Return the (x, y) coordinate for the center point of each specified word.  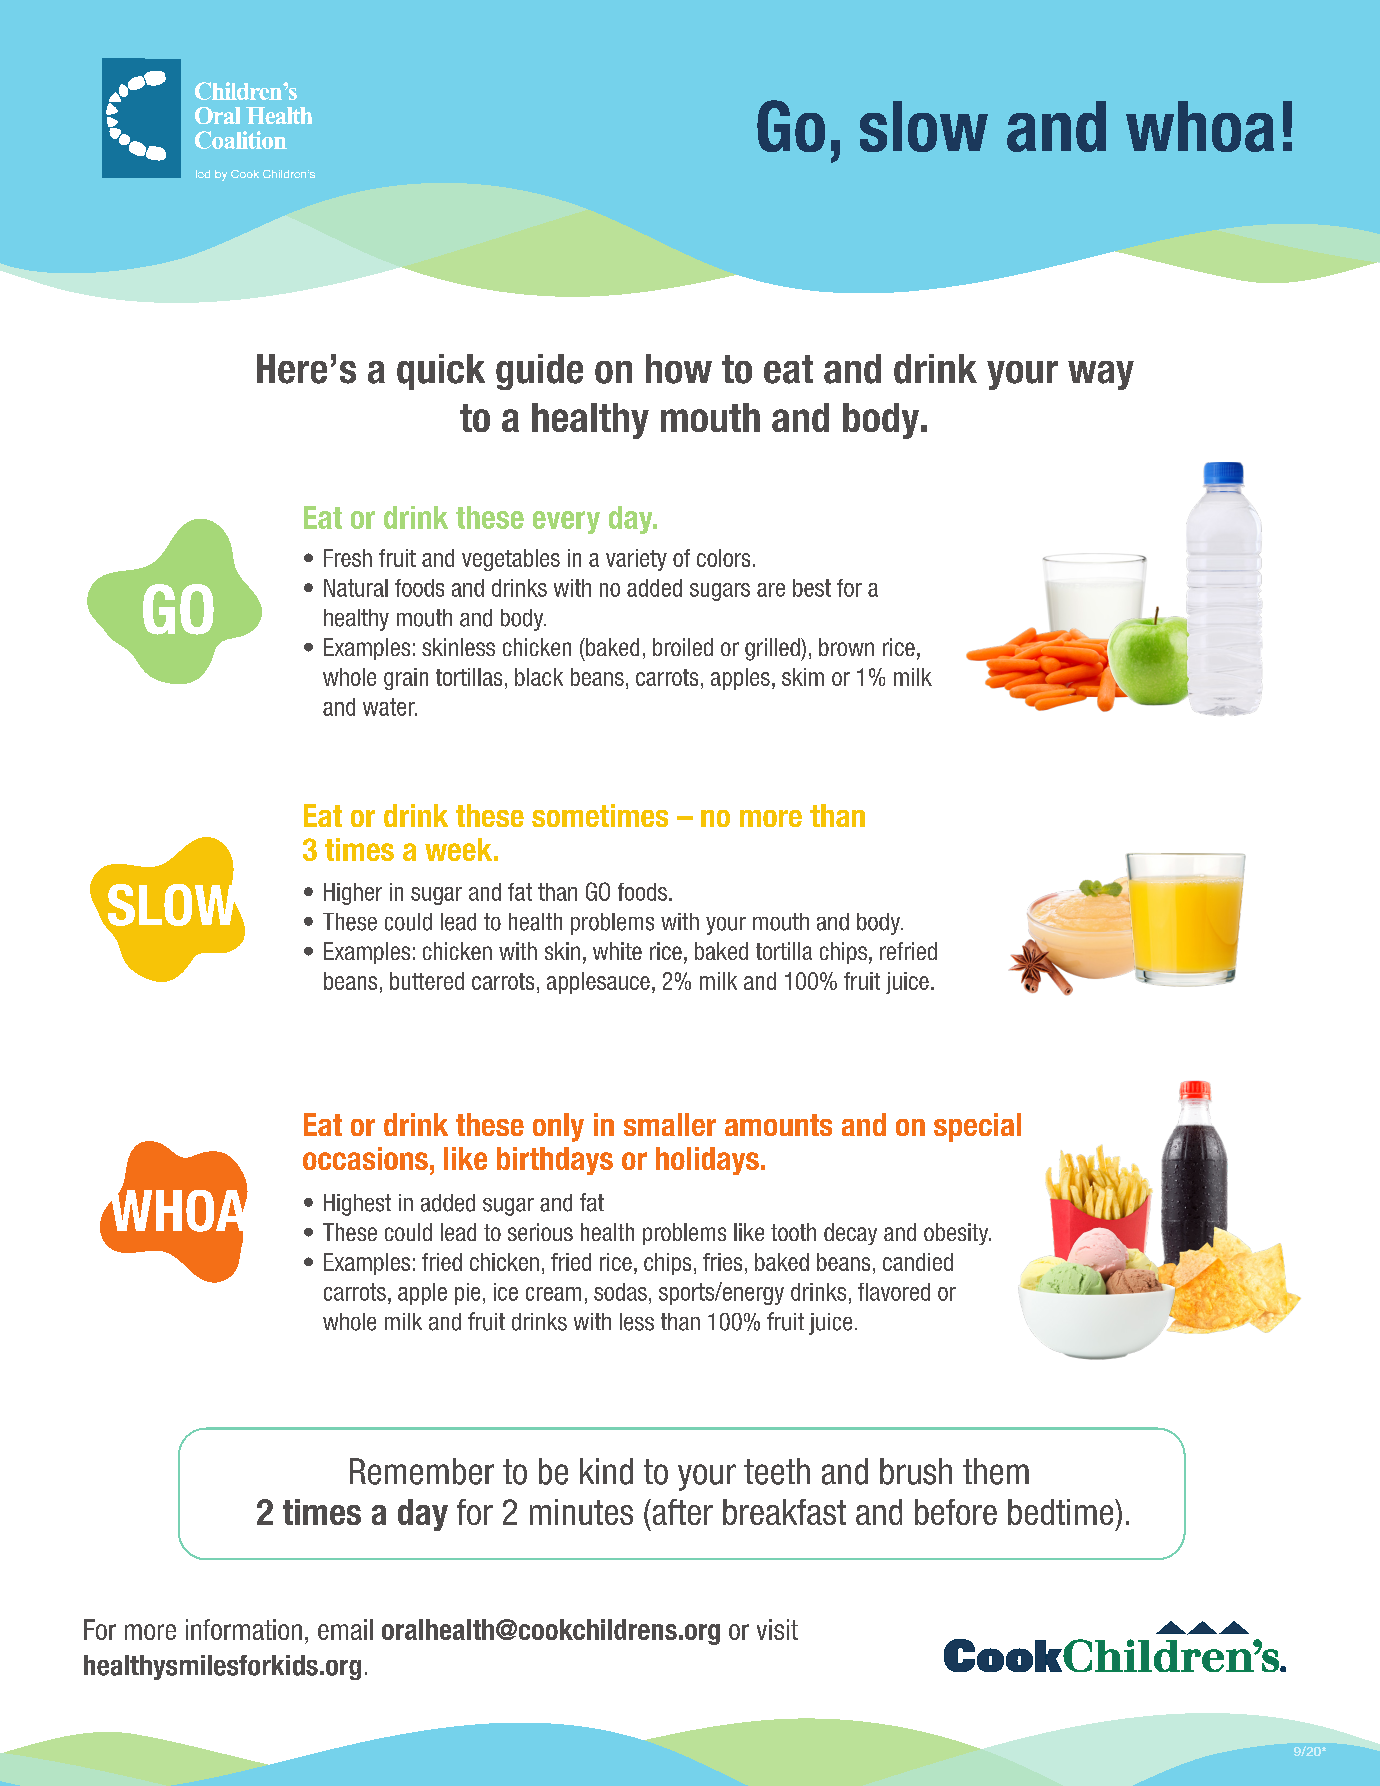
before (956, 1512)
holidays (707, 1161)
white (617, 951)
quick (441, 372)
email (345, 1629)
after (681, 1512)
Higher (353, 894)
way (1101, 375)
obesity (957, 1234)
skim (803, 677)
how (679, 369)
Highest (357, 1205)
